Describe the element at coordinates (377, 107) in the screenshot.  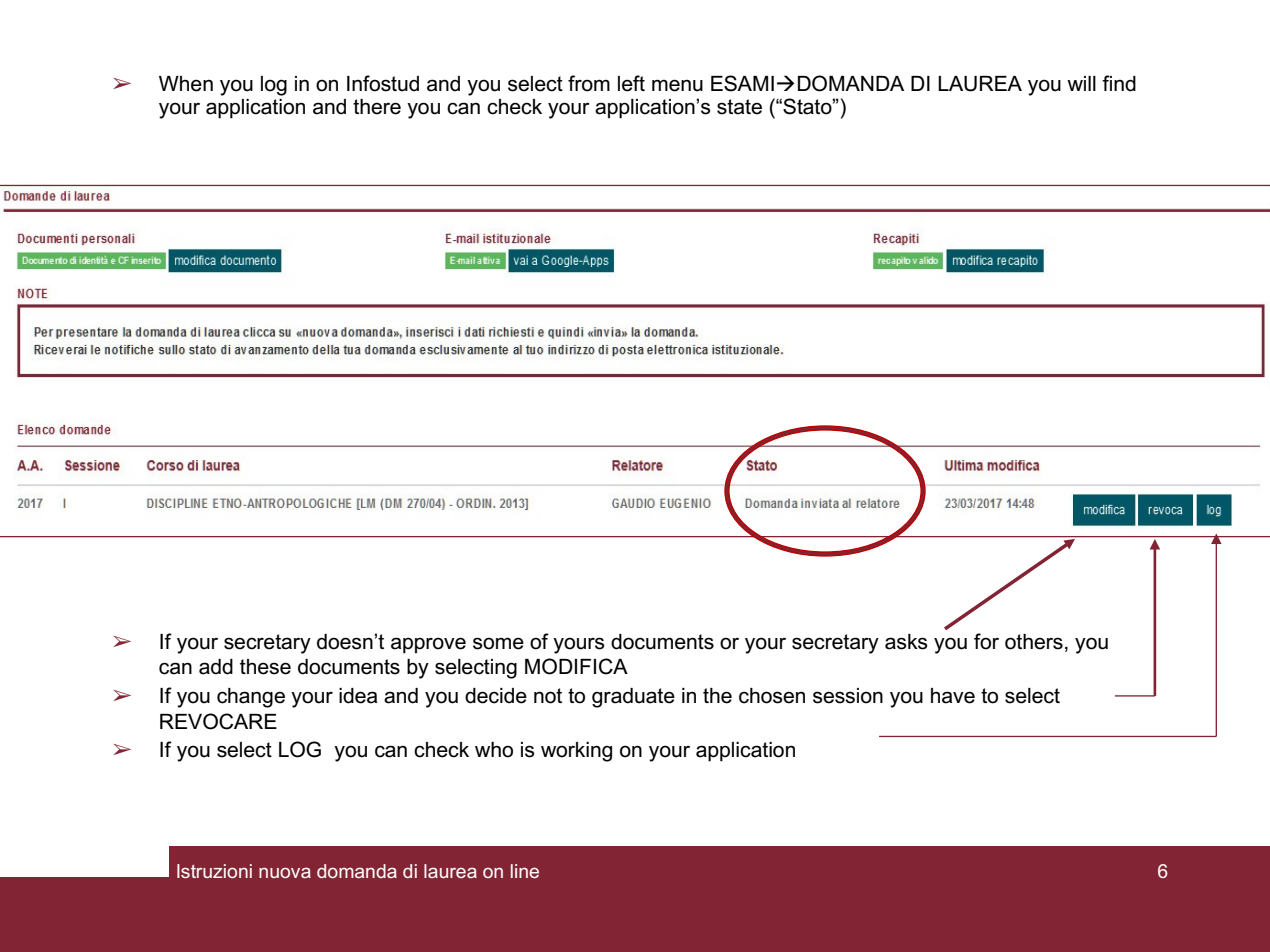
I see `there` at that location.
